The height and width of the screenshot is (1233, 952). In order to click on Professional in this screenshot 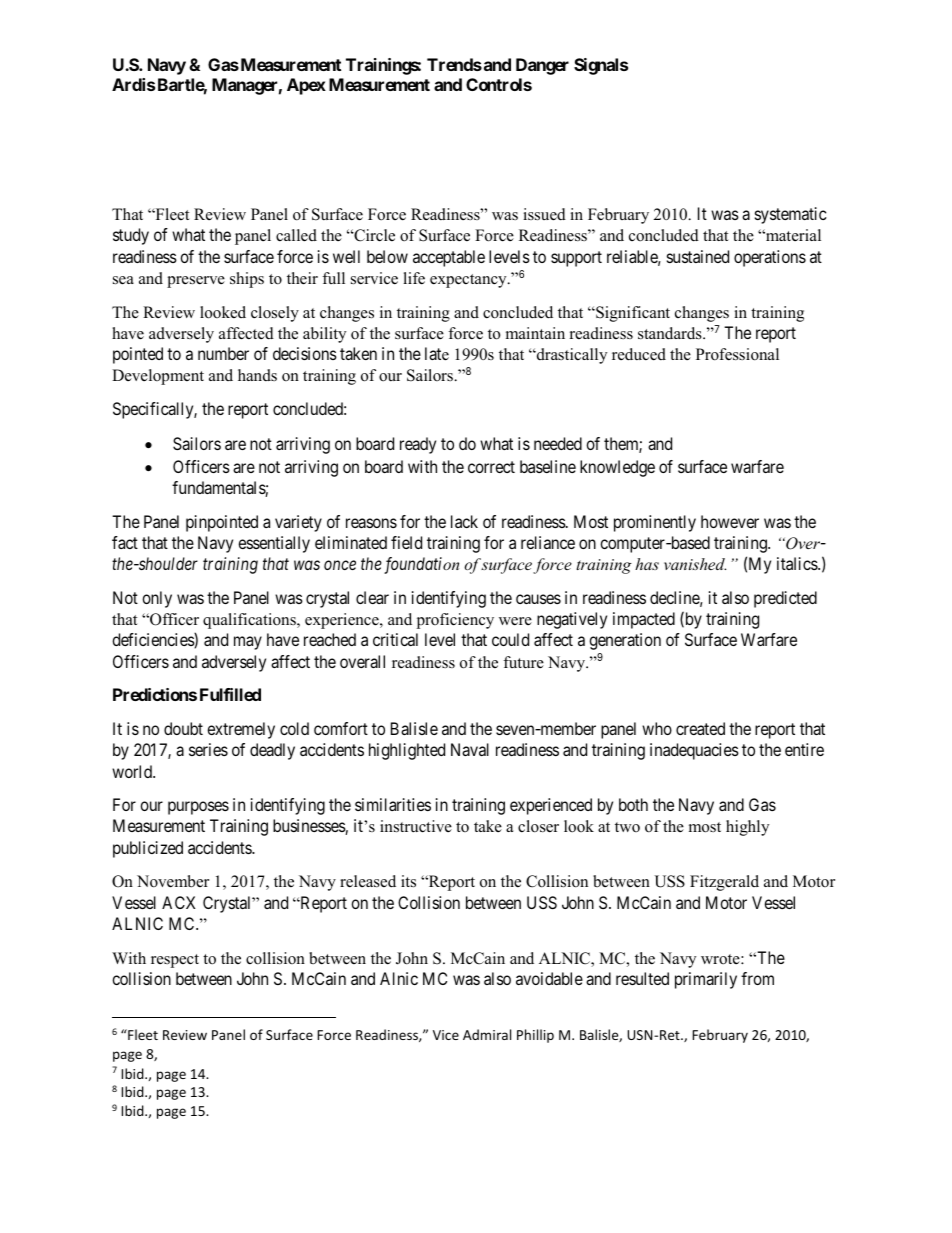, I will do `click(737, 354)`.
